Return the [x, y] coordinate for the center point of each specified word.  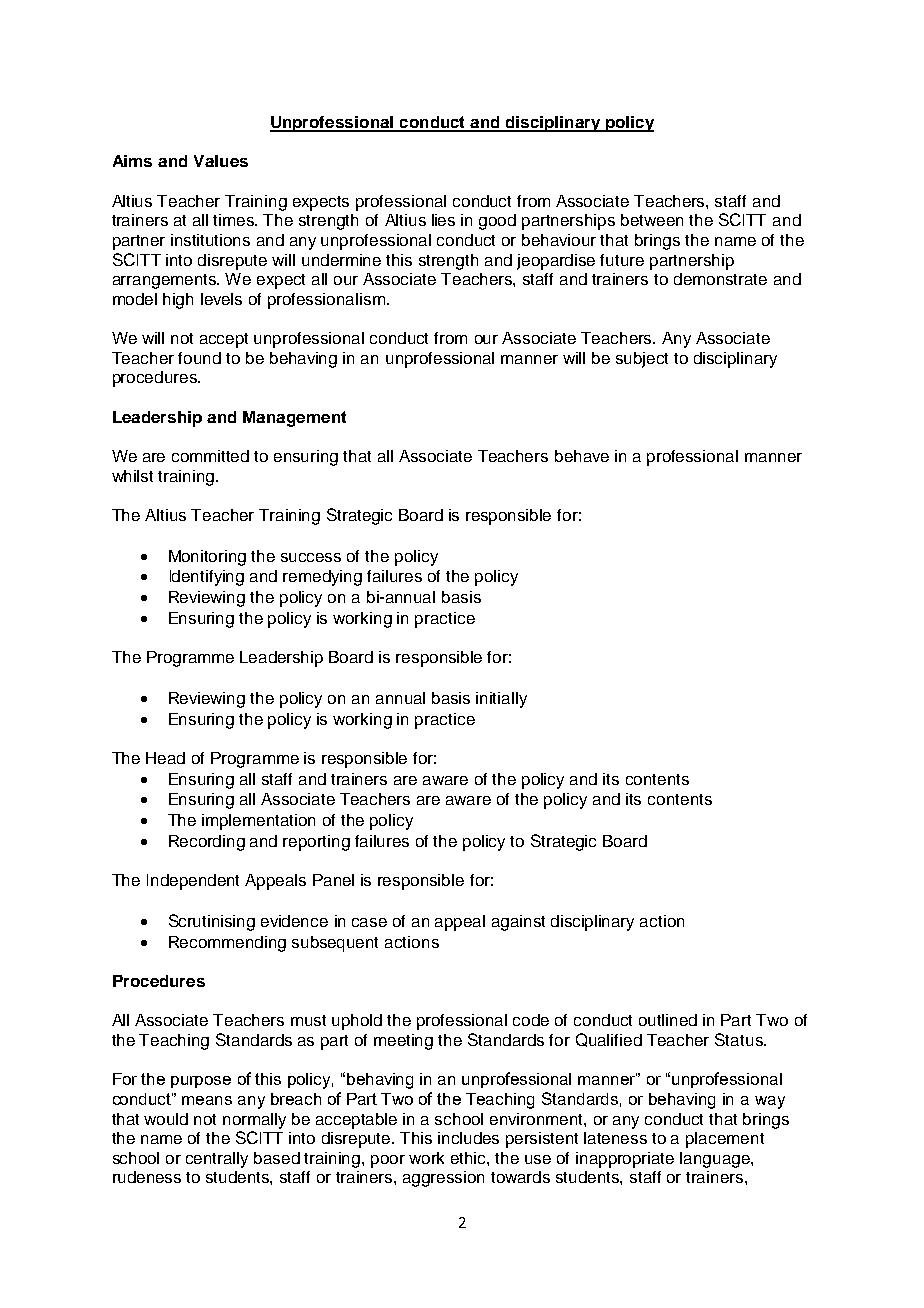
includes [468, 1138]
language [716, 1160]
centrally [217, 1160]
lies [443, 220]
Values [221, 161]
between [652, 220]
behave [582, 456]
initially [501, 700]
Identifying [207, 578]
